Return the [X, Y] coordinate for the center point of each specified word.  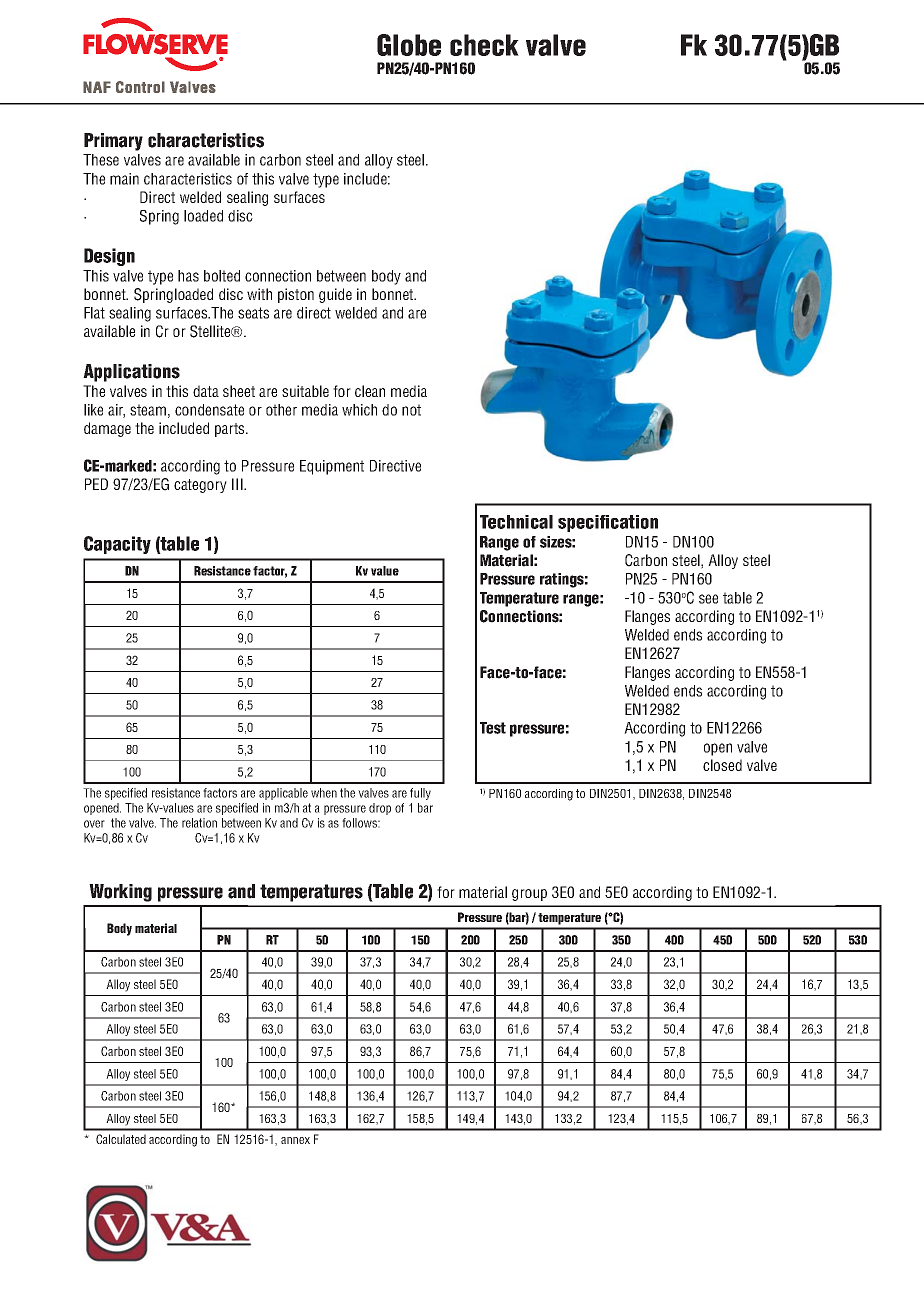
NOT [411, 410]
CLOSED [722, 765]
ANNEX [295, 1140]
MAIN [124, 179]
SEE [708, 599]
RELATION [199, 823]
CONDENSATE [209, 410]
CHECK [484, 45]
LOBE [417, 45]
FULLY [420, 794]
